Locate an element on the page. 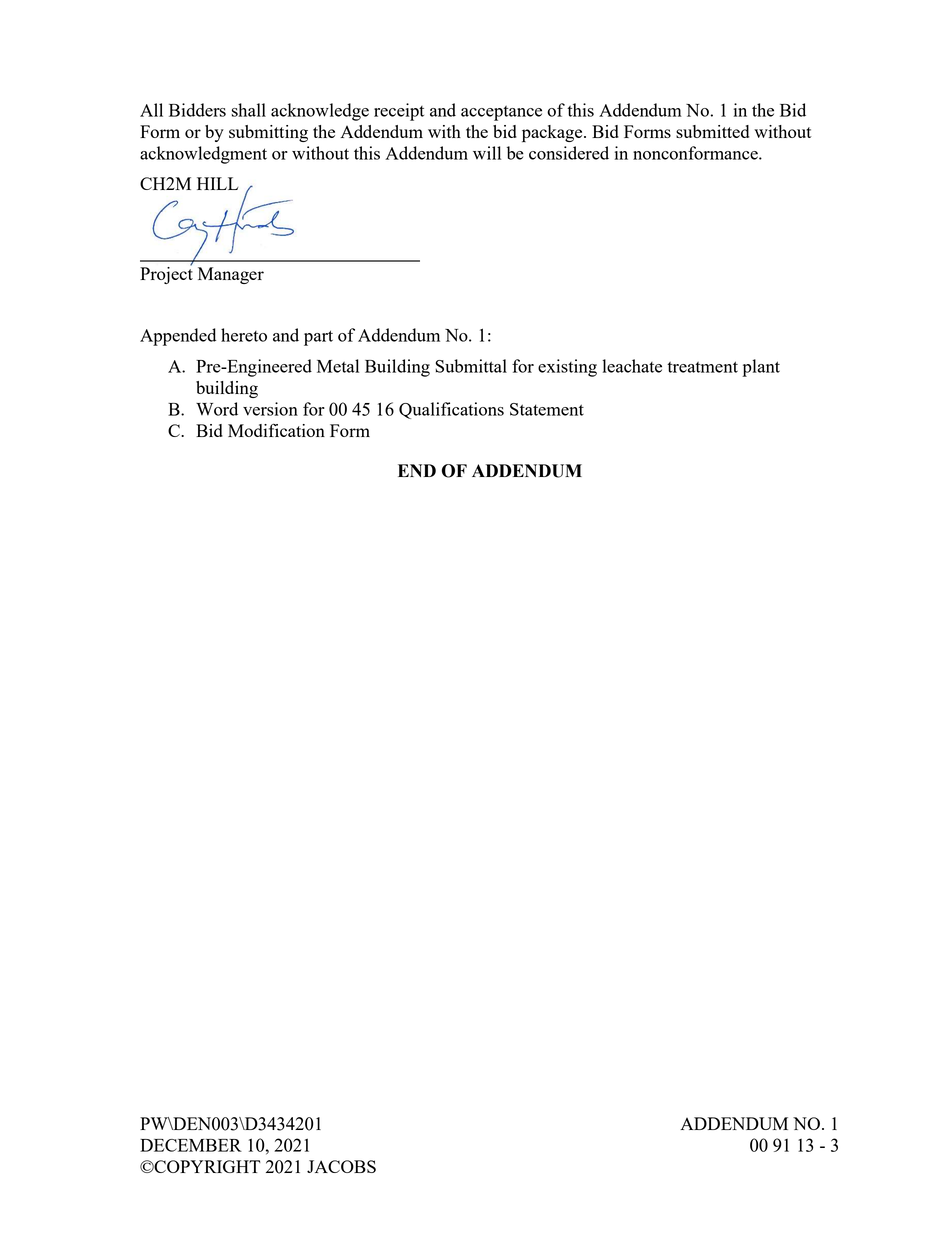  DECEMBER is located at coordinates (191, 1145).
